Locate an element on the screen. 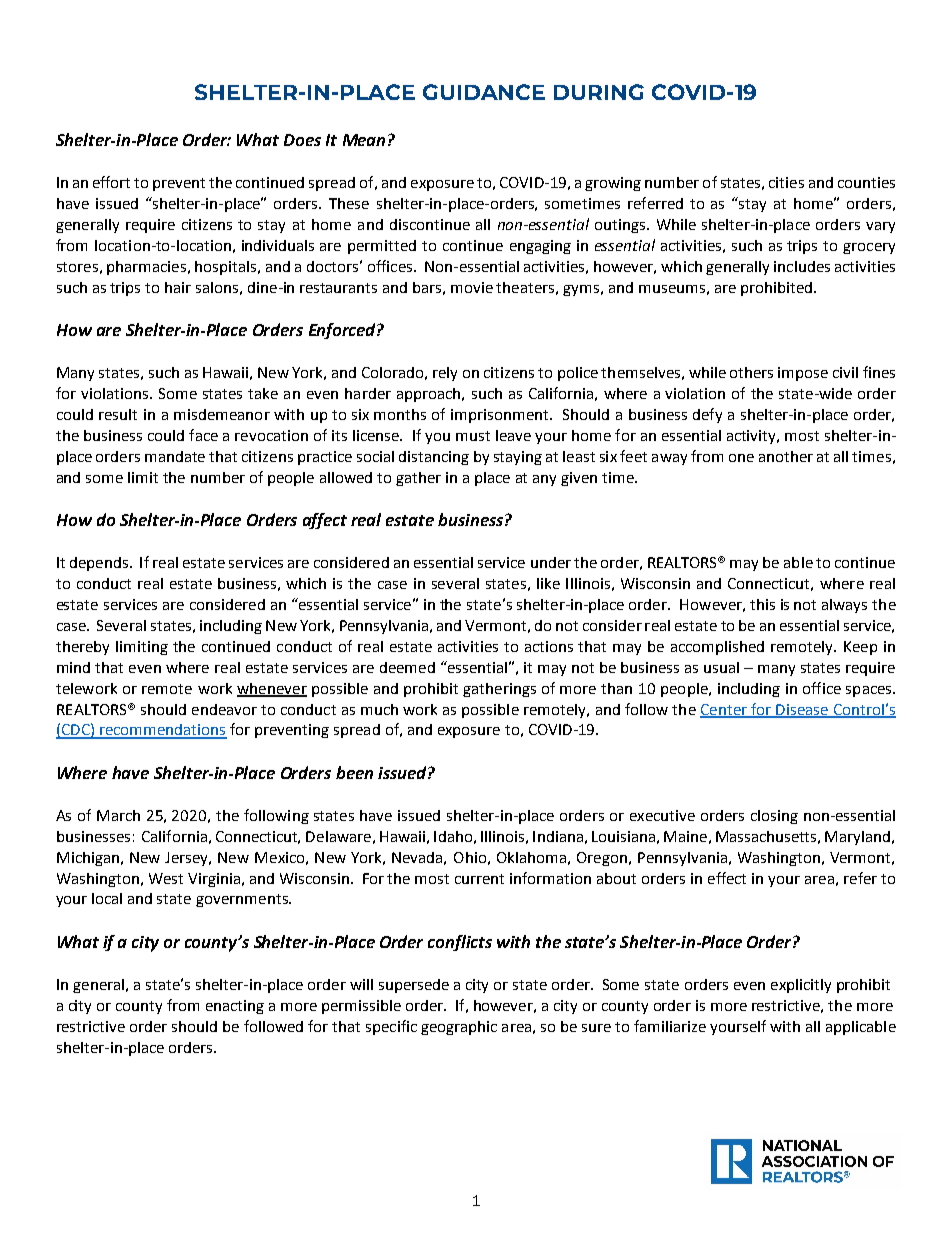 This screenshot has width=952, height=1233. movie is located at coordinates (472, 287).
